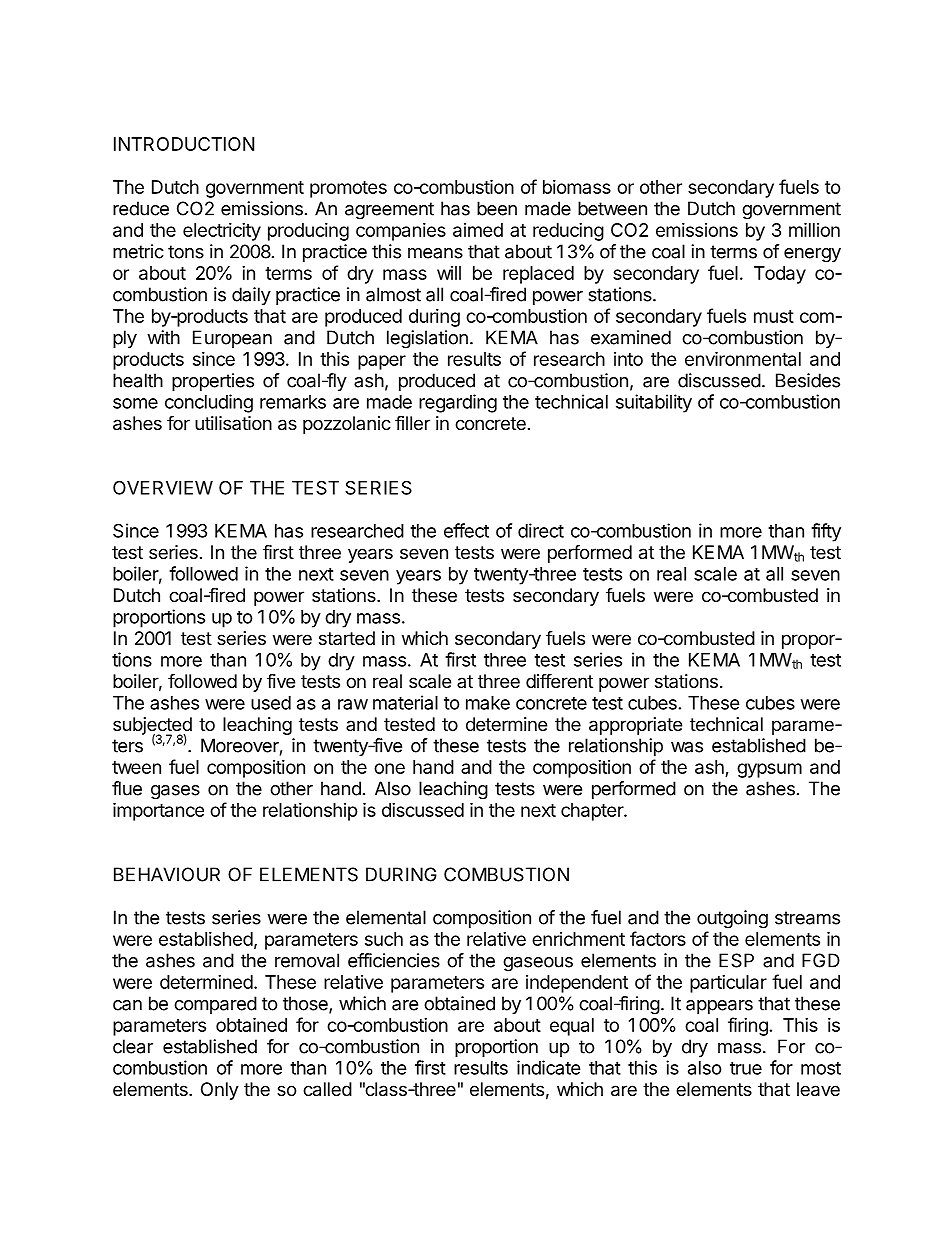 This screenshot has height=1233, width=952. Describe the element at coordinates (220, 1091) in the screenshot. I see `Only` at that location.
